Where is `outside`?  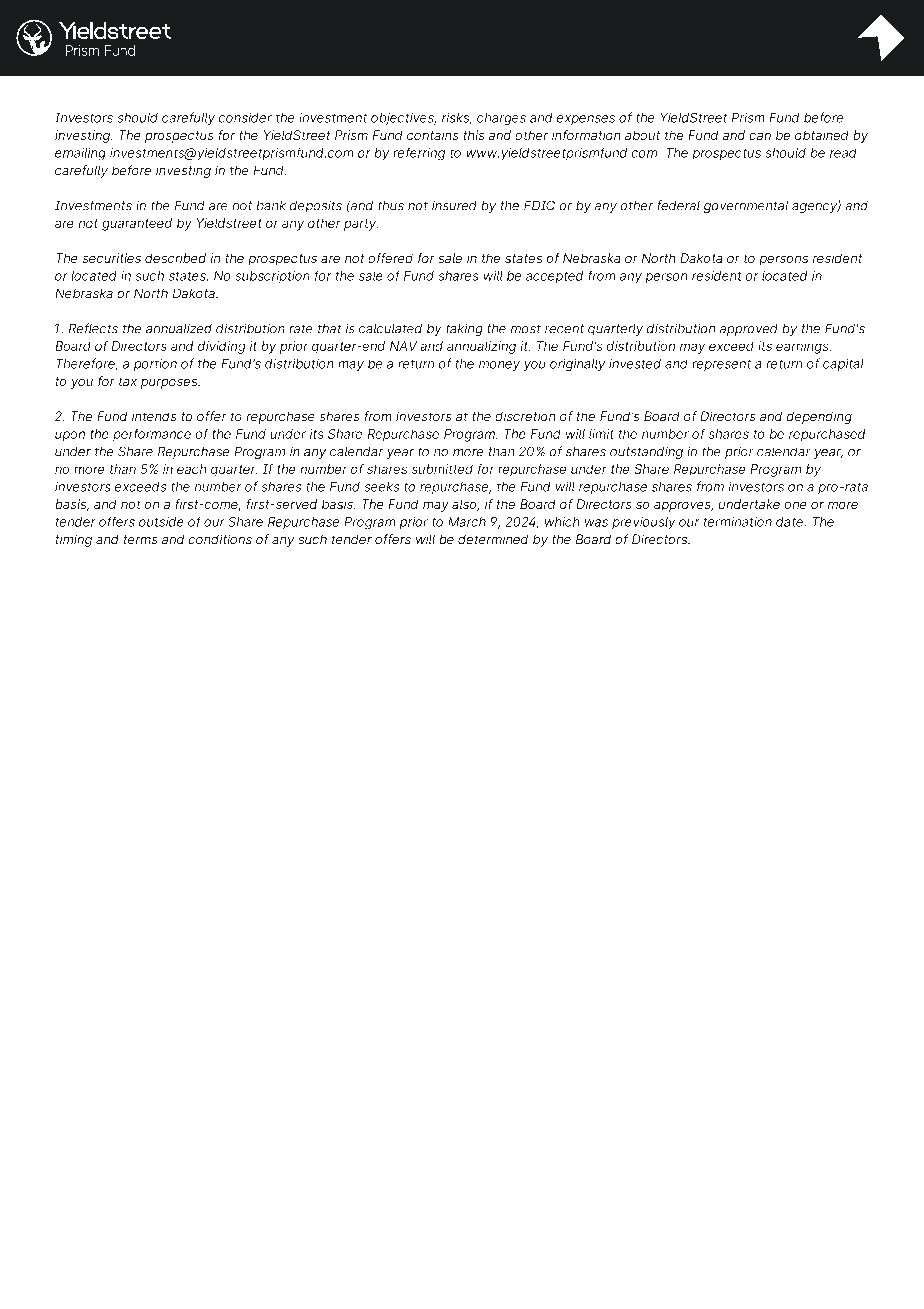
outside is located at coordinates (161, 522).
